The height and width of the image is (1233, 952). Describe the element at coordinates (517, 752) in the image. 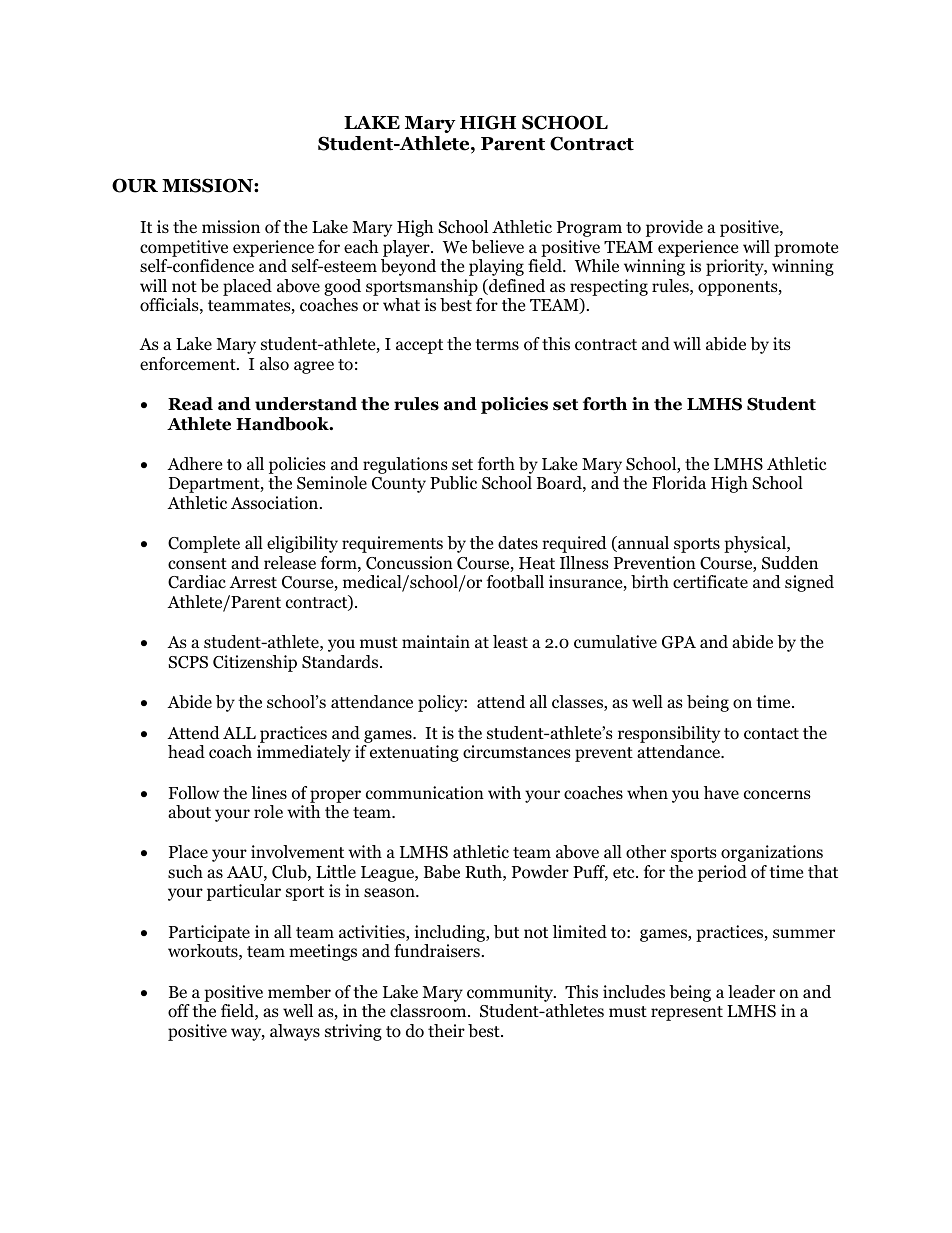

I see `circumstances` at that location.
